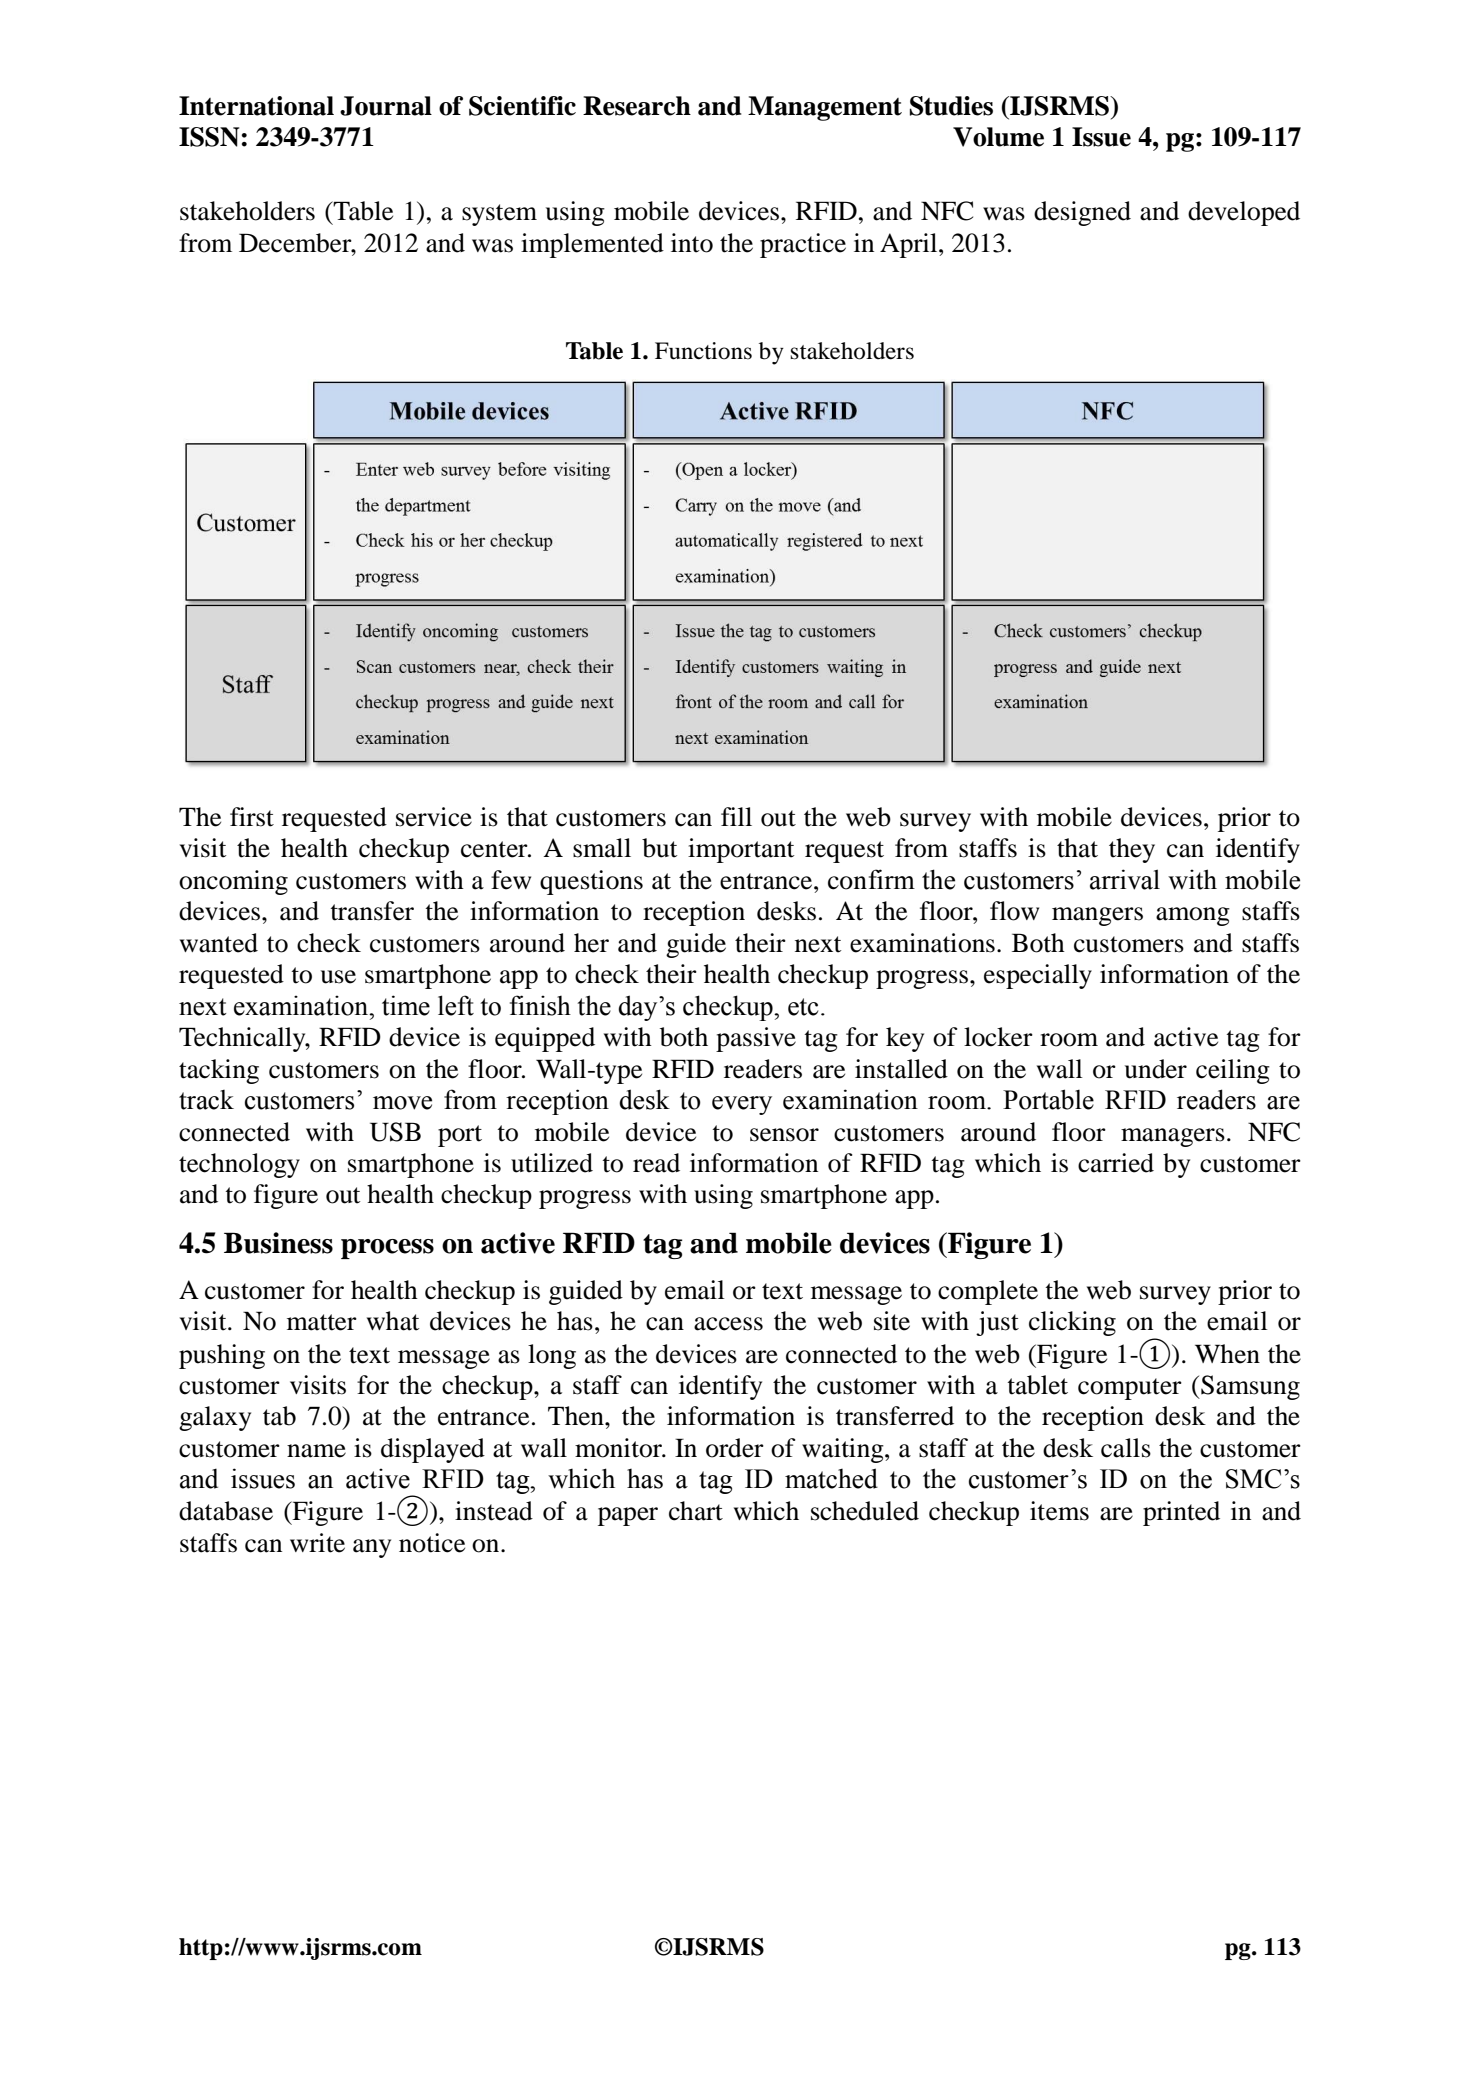 The image size is (1480, 2093). Describe the element at coordinates (1082, 213) in the screenshot. I see `designed` at that location.
